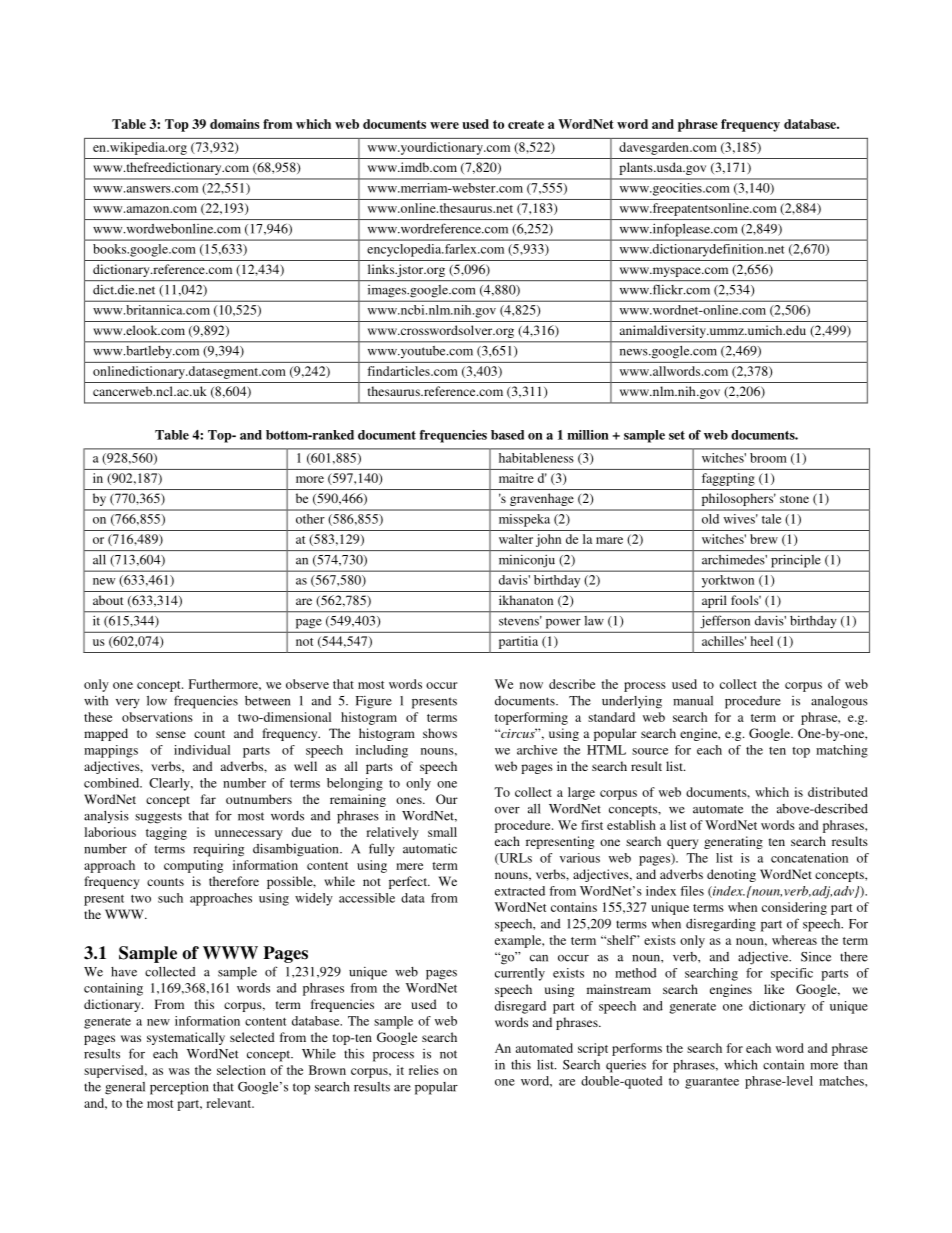 This screenshot has width=952, height=1233. Describe the element at coordinates (444, 125) in the screenshot. I see `were` at that location.
